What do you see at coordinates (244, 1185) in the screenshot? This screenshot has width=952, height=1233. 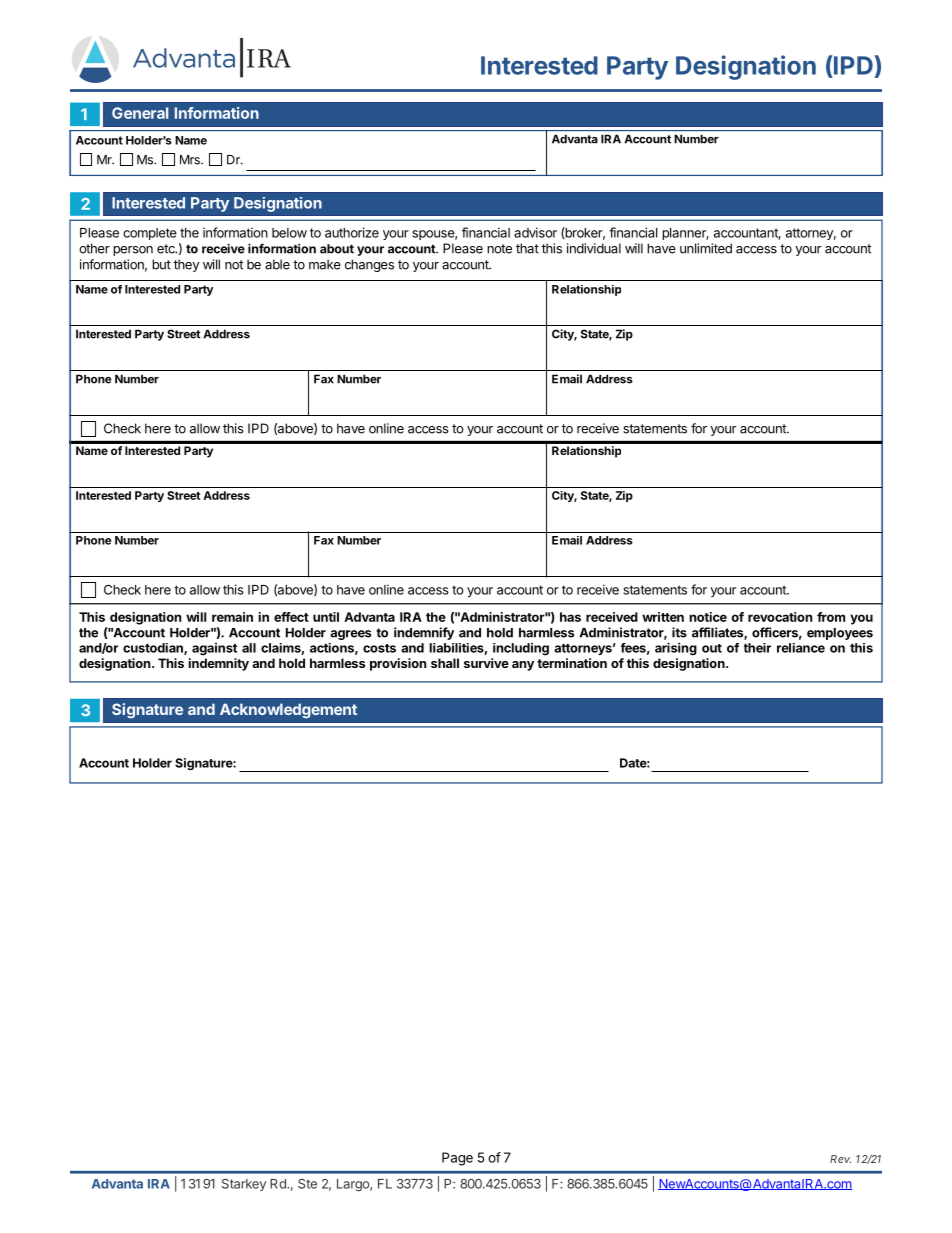 I see `Starkey` at bounding box center [244, 1185].
